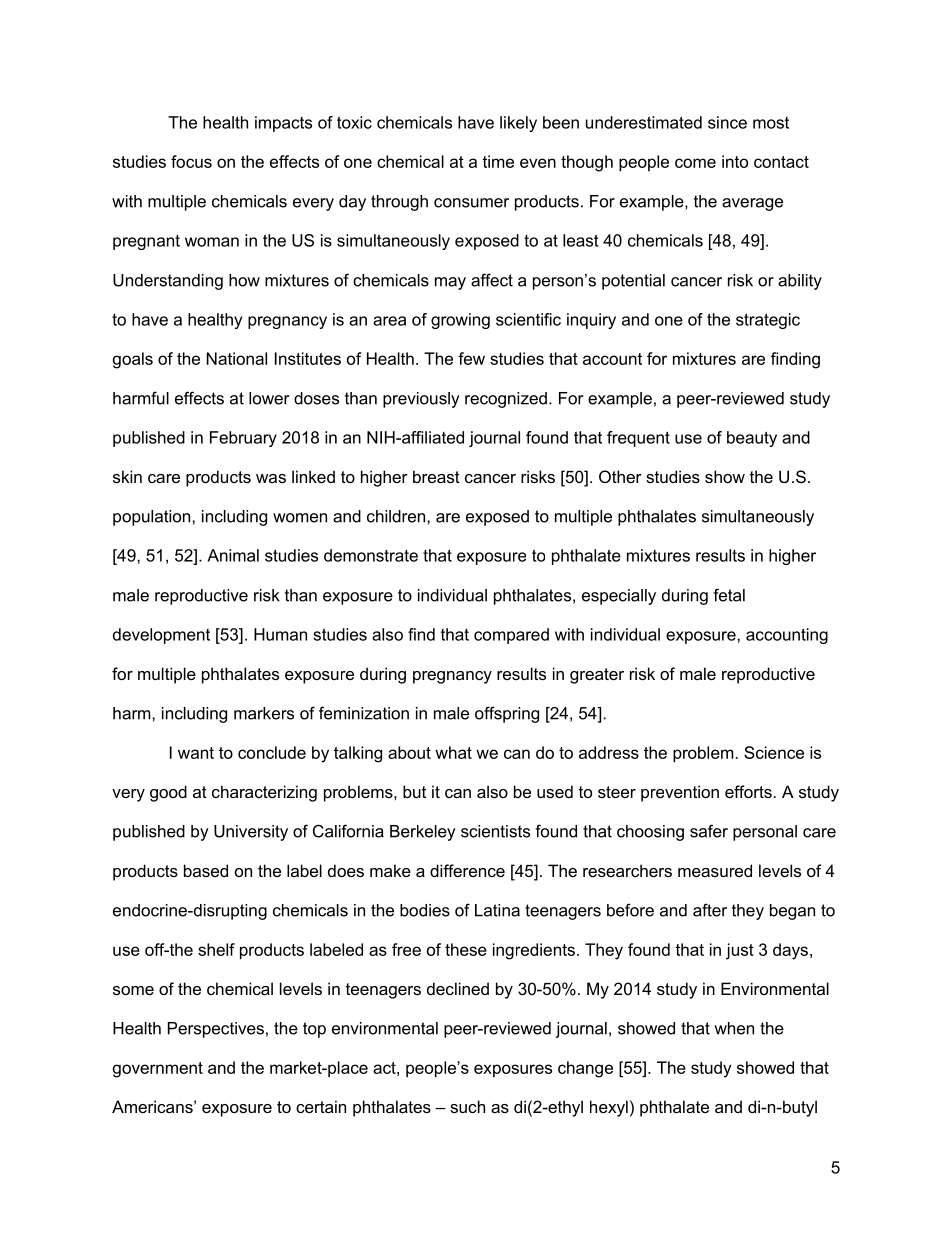 The width and height of the image is (952, 1233). I want to click on time, so click(498, 161).
